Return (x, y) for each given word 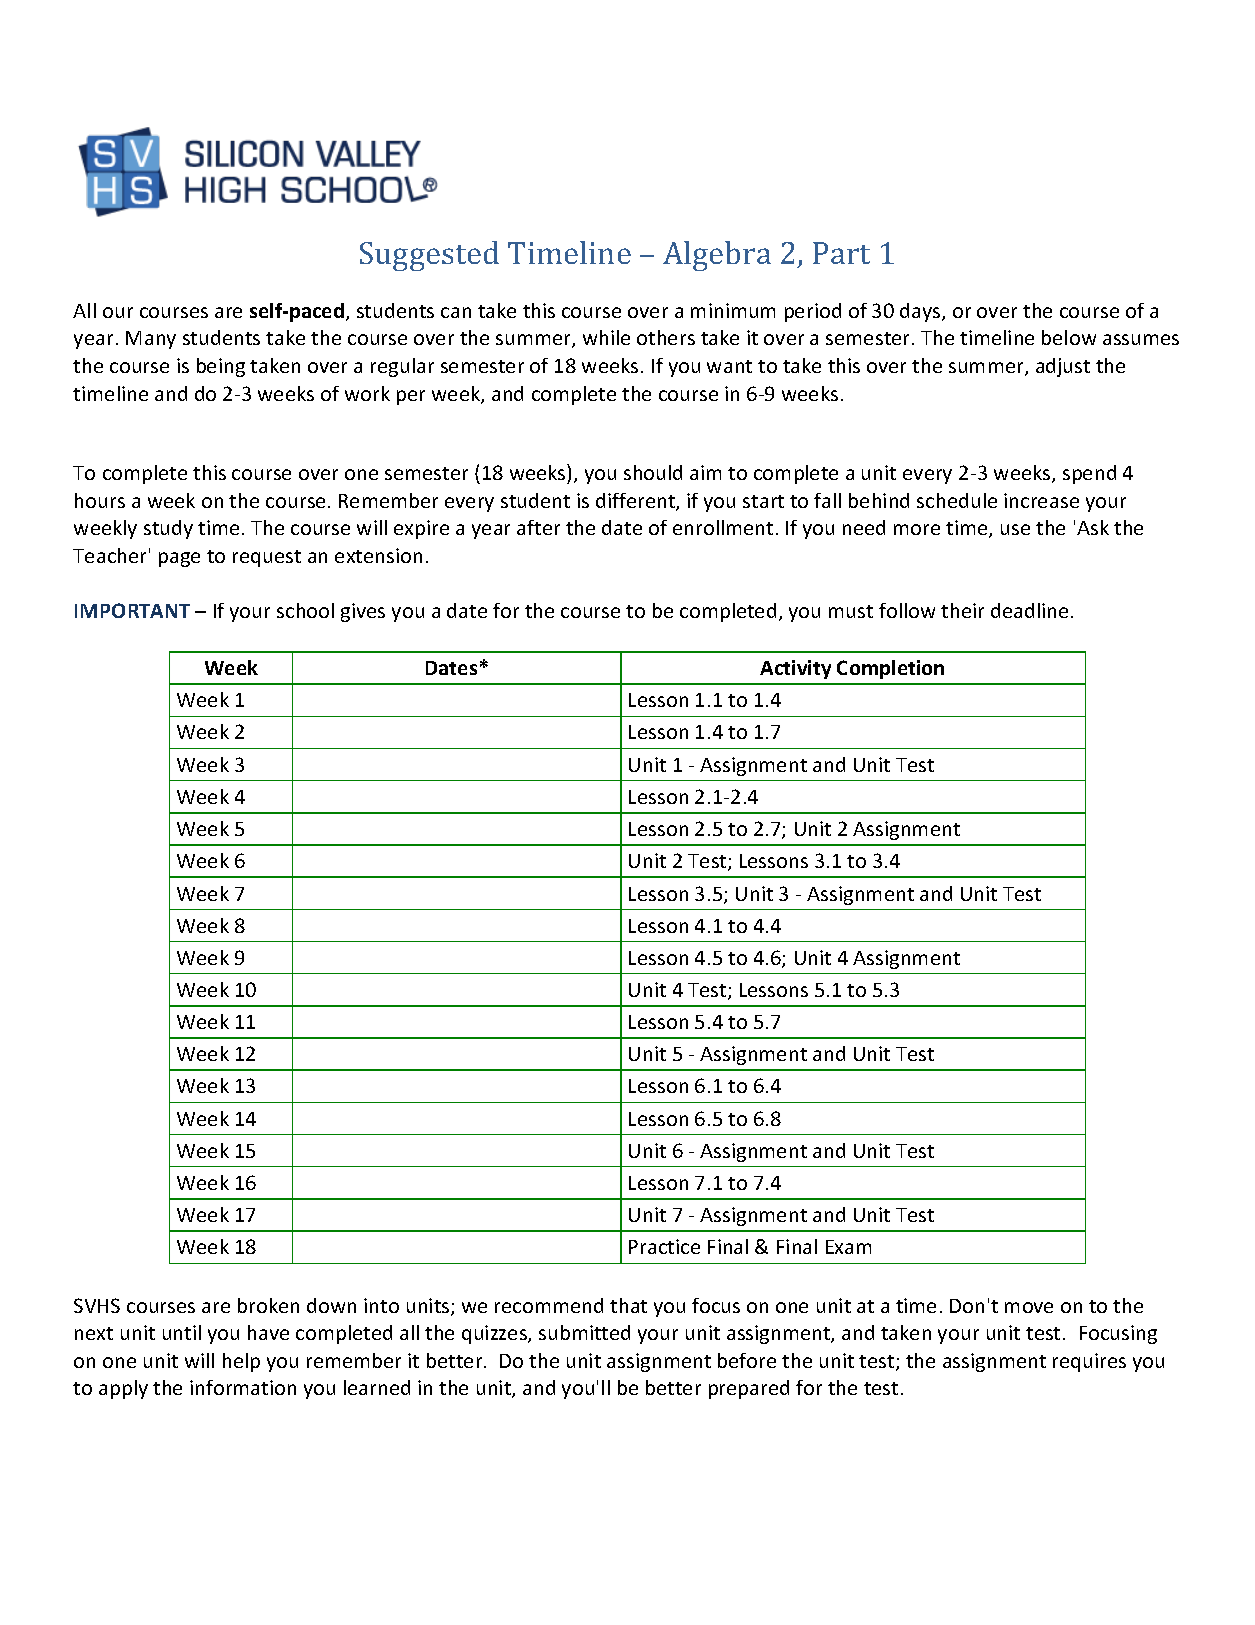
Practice (664, 1246)
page (179, 559)
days (921, 312)
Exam (848, 1247)
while (606, 337)
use (1015, 529)
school (305, 610)
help (241, 1362)
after (538, 527)
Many (151, 340)
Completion (890, 669)
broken (268, 1305)
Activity (795, 669)
